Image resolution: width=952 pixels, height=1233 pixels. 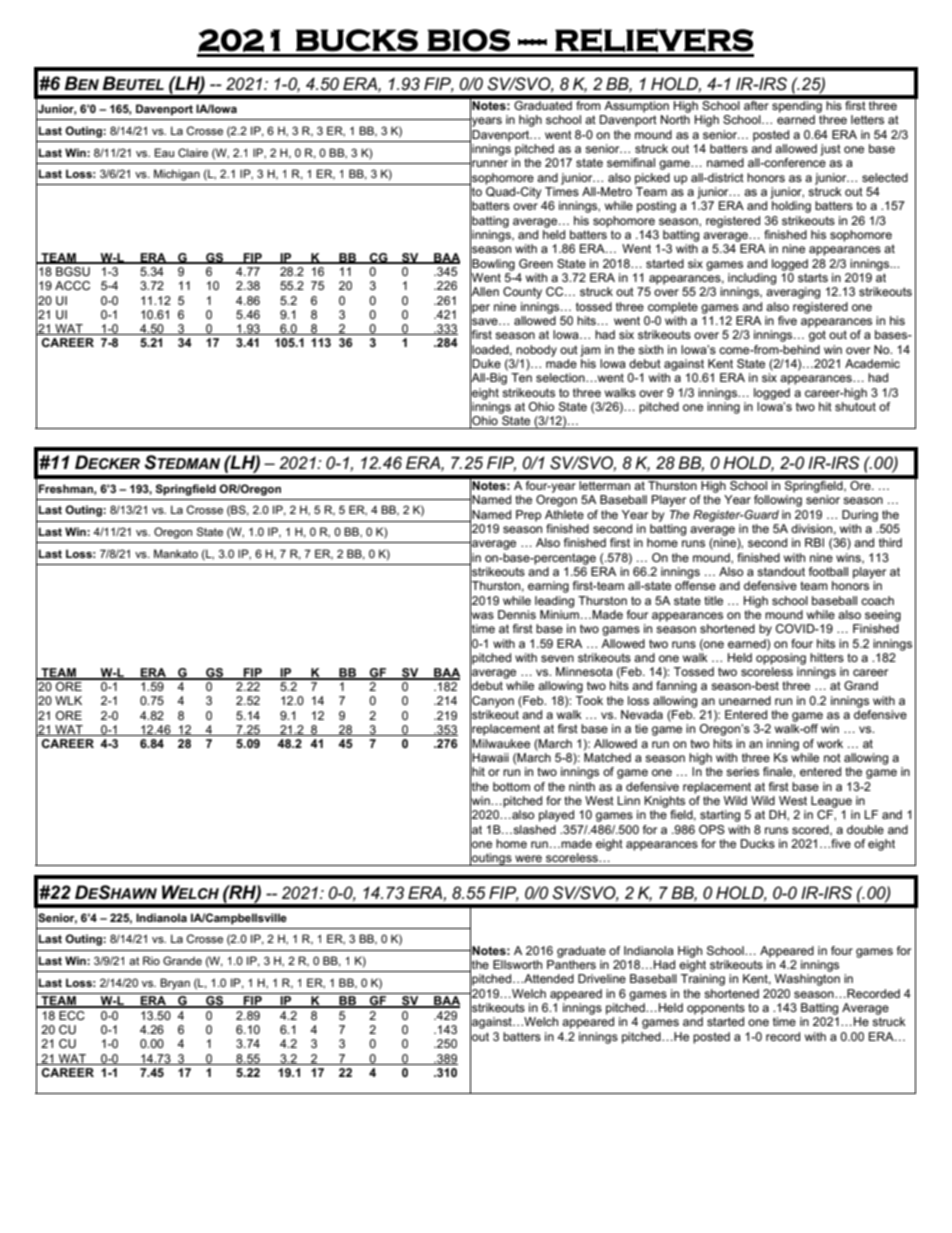 What do you see at coordinates (468, 40) in the document?
I see `BIOS` at bounding box center [468, 40].
